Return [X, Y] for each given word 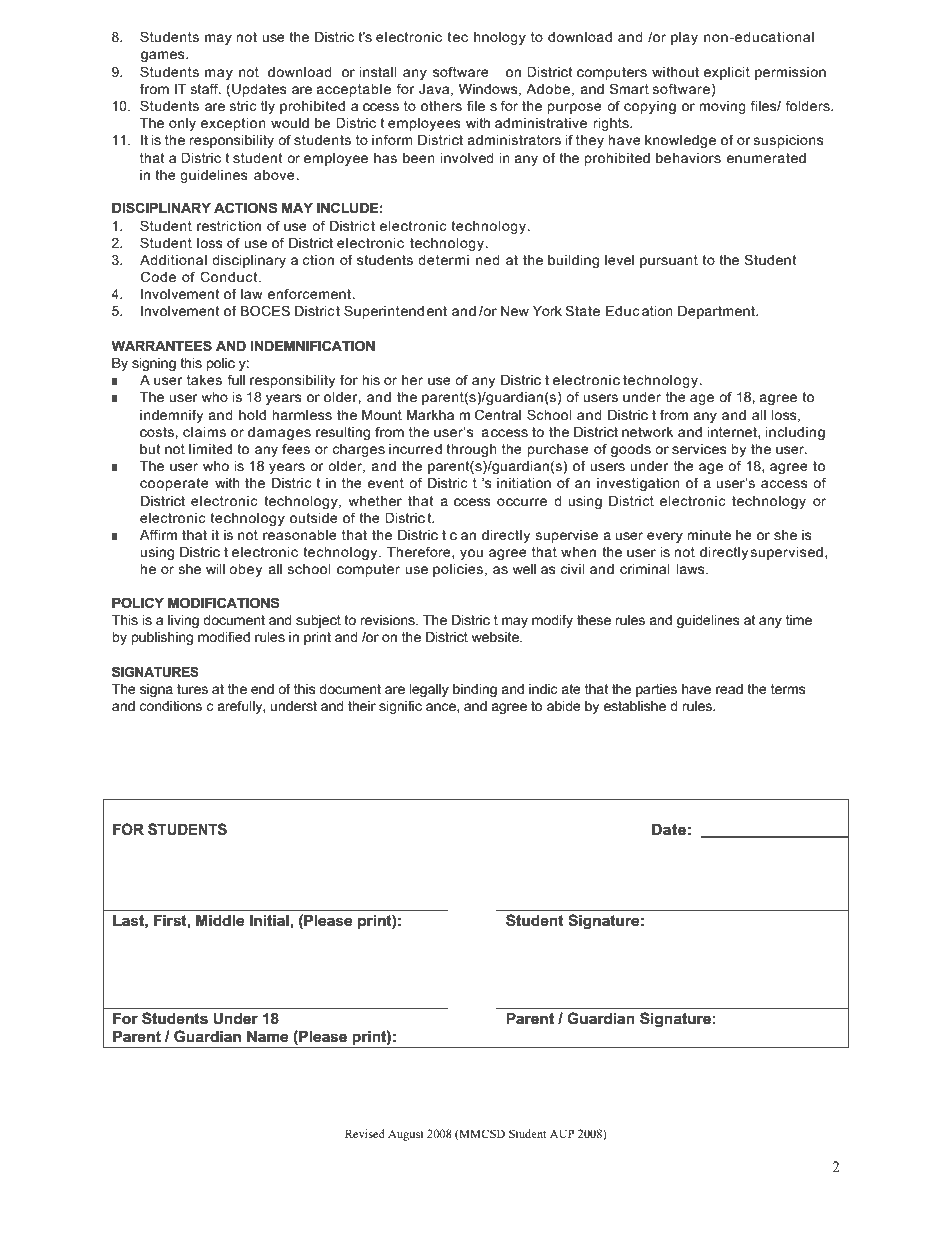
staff [206, 88]
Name [267, 1036]
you [471, 554]
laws [691, 569]
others [441, 106]
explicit [727, 73]
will [215, 569]
